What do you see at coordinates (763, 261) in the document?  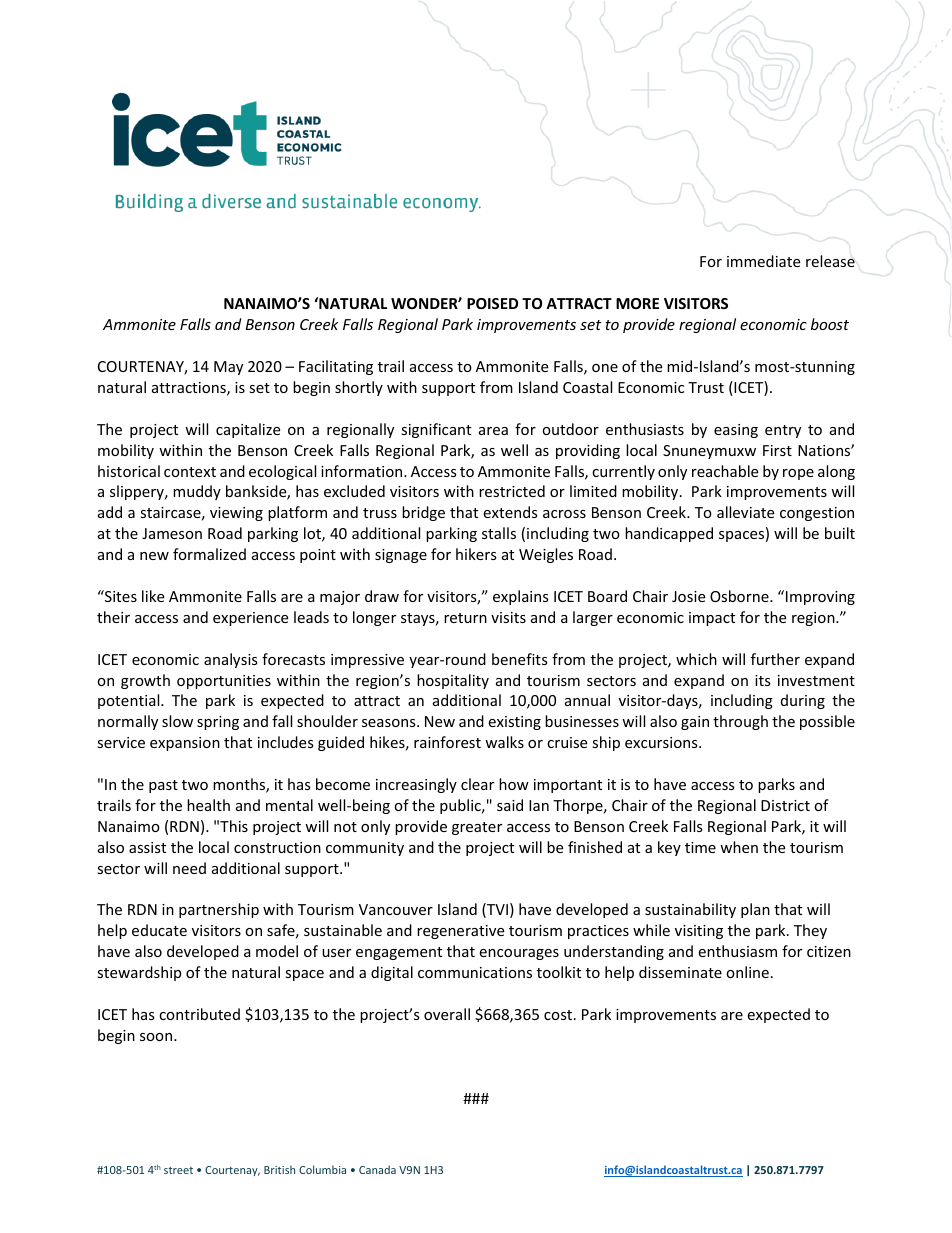 I see `immediate` at bounding box center [763, 261].
